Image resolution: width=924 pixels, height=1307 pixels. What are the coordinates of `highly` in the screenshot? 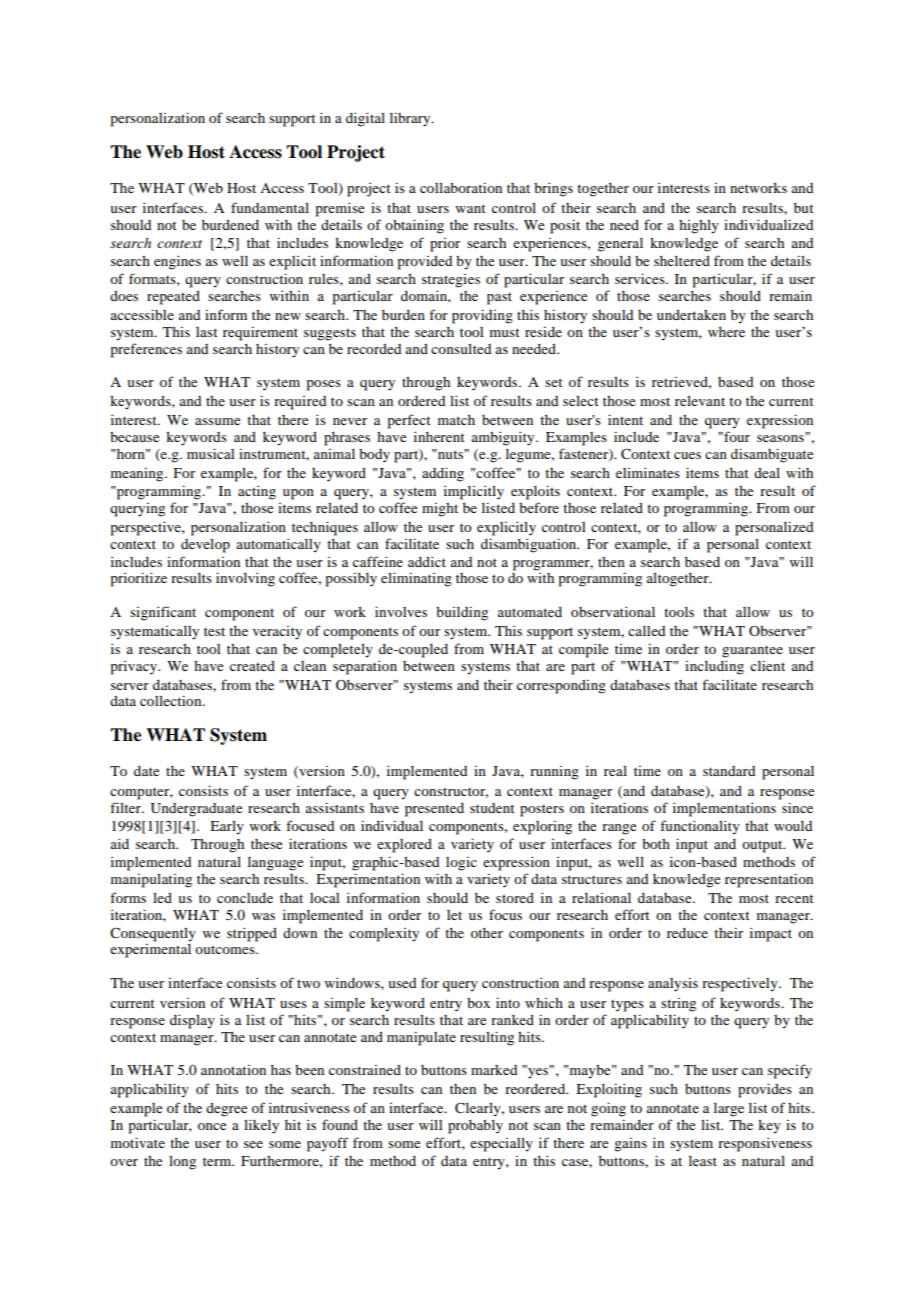 It's located at (699, 226).
